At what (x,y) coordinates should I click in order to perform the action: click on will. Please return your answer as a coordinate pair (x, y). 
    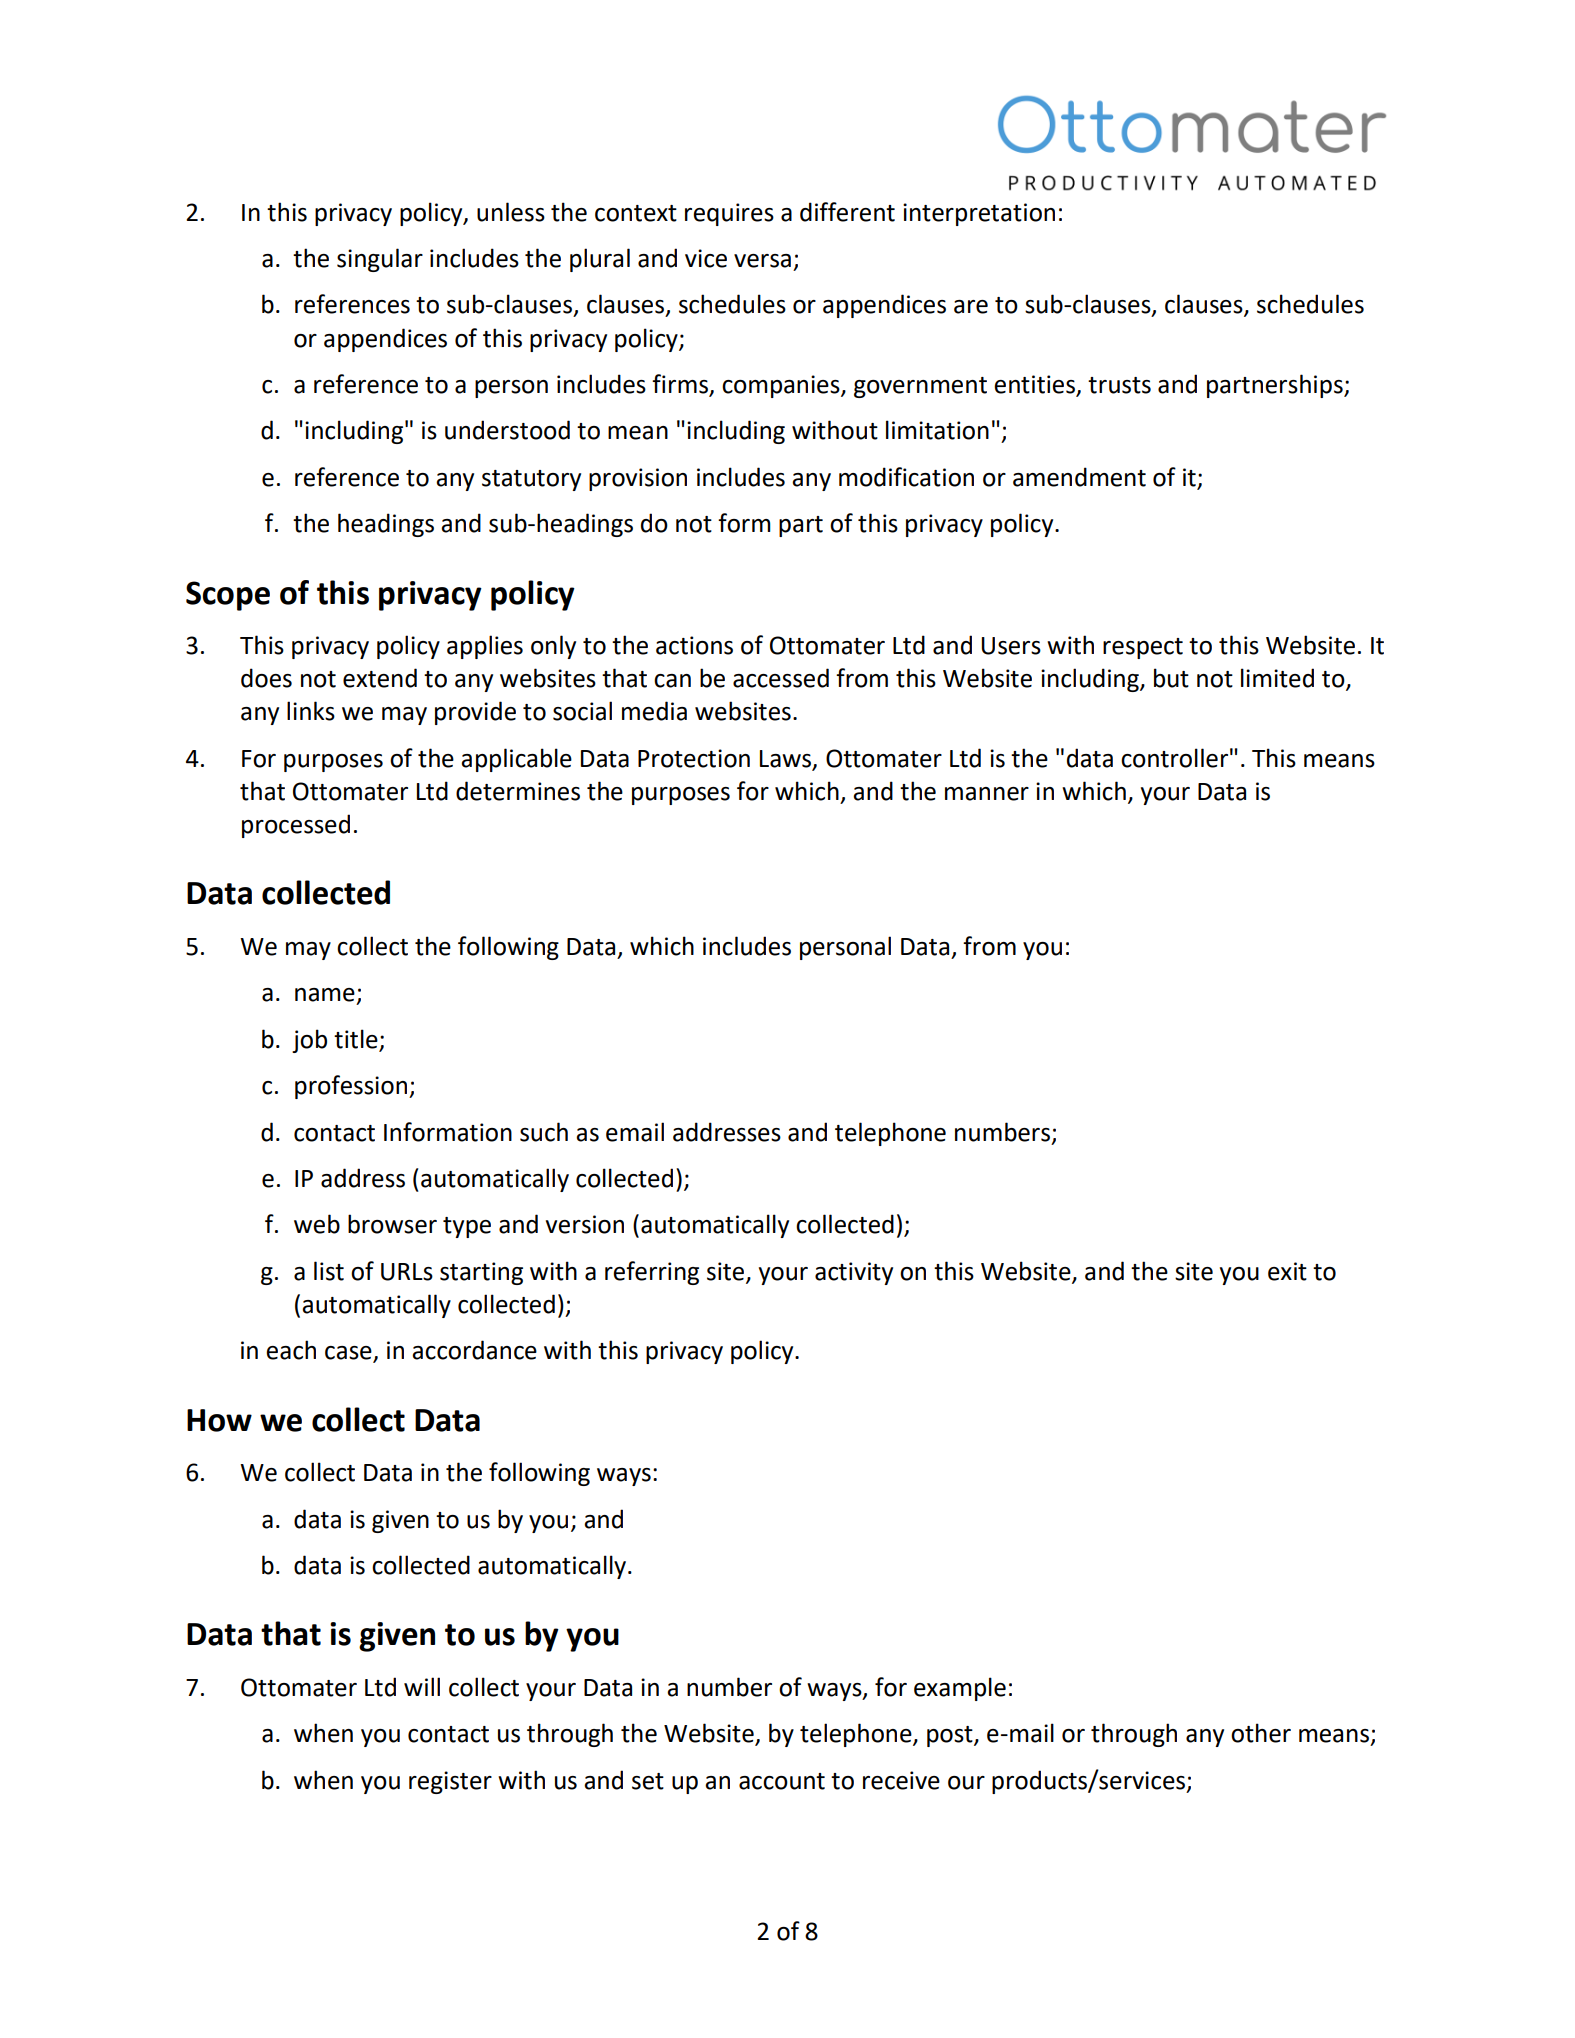
    Looking at the image, I should click on (422, 1686).
